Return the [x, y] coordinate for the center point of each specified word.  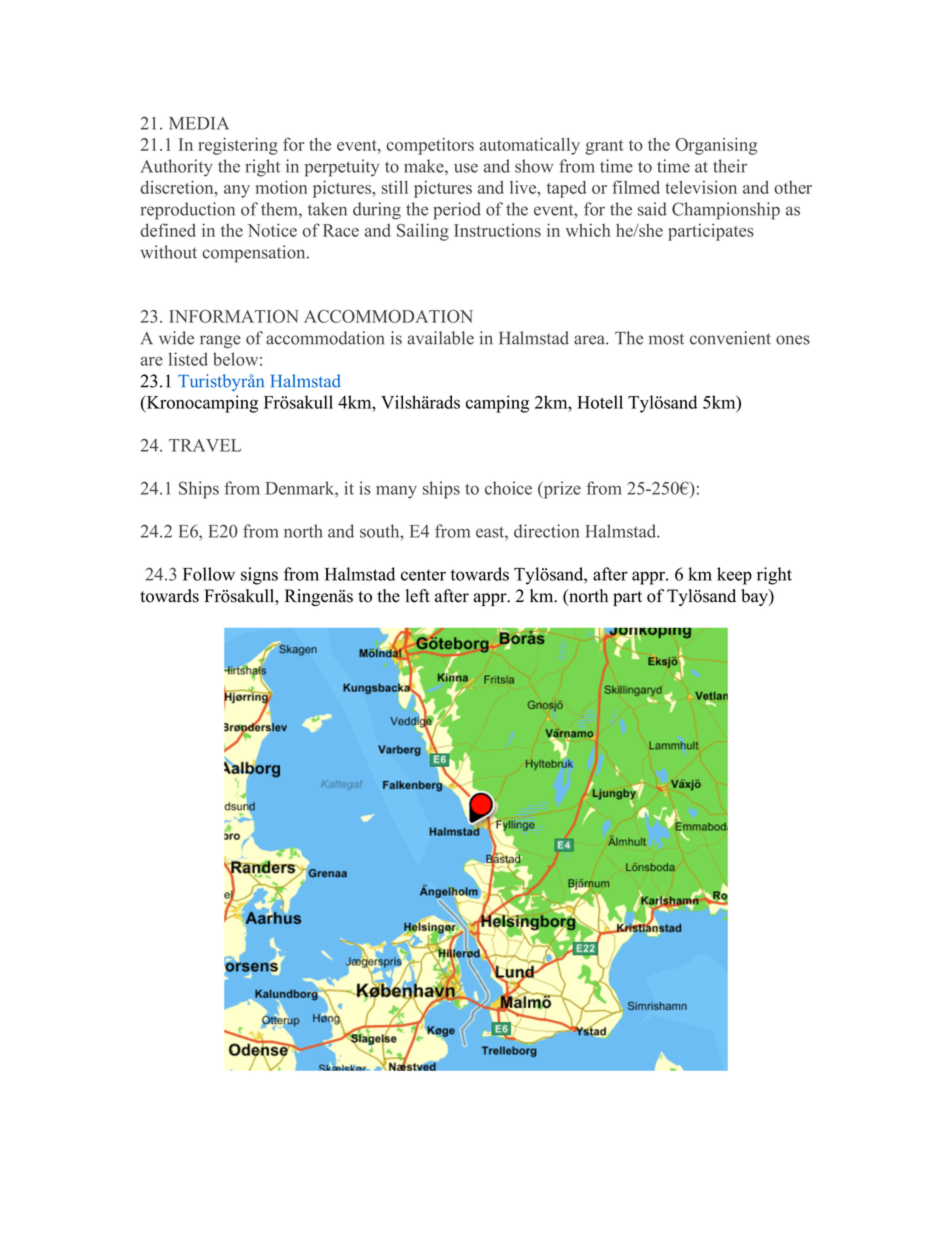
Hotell [600, 402]
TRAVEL [205, 445]
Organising [716, 146]
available [440, 338]
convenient [730, 338]
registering [238, 146]
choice [508, 488]
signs [259, 576]
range [220, 342]
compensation [255, 254]
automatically [530, 146]
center [423, 575]
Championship [726, 211]
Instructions [497, 230]
